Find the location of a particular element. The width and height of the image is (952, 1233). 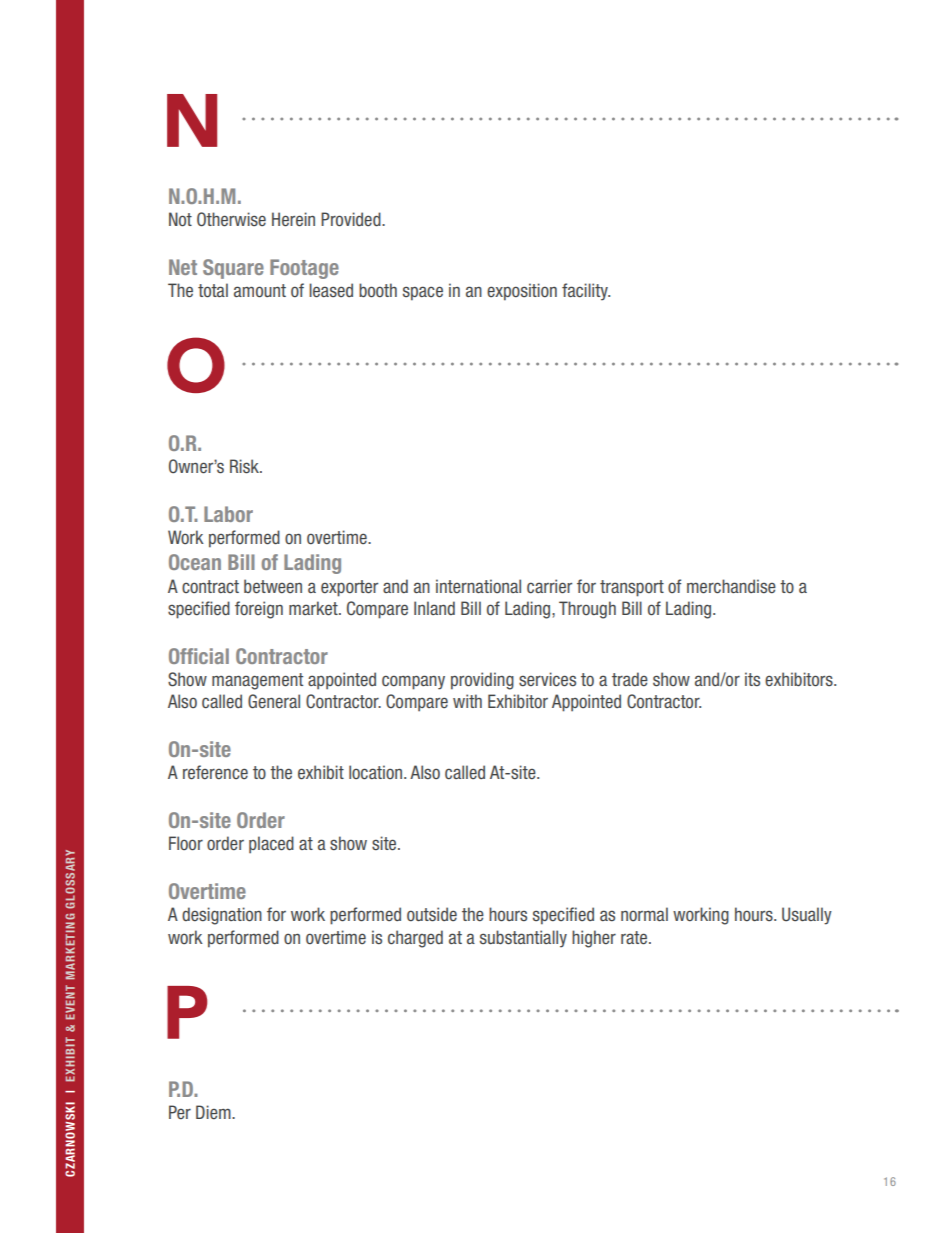

Labor is located at coordinates (228, 514).
